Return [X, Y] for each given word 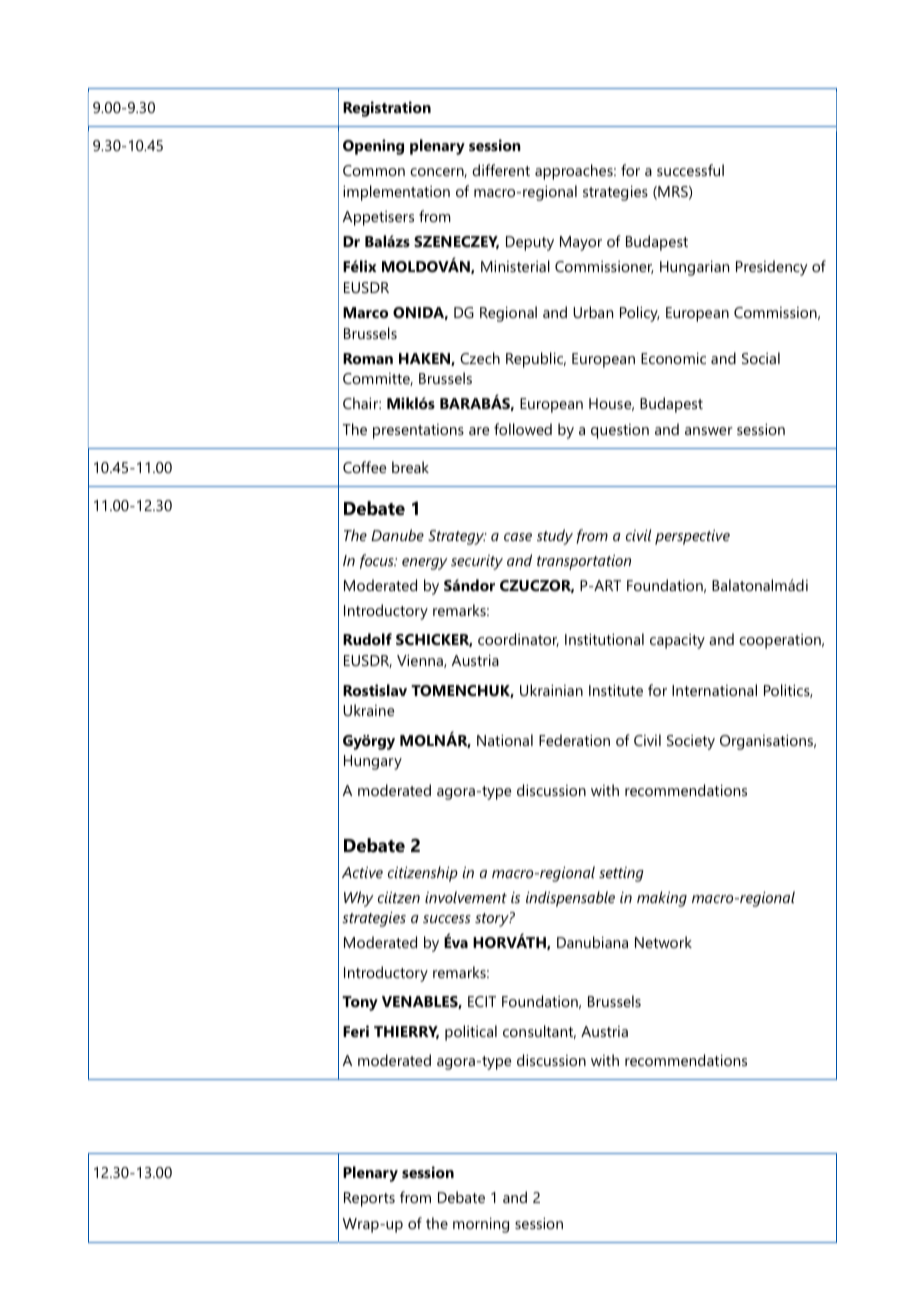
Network [663, 942]
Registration [387, 109]
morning [481, 1225]
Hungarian [694, 268]
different [501, 170]
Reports [369, 1199]
